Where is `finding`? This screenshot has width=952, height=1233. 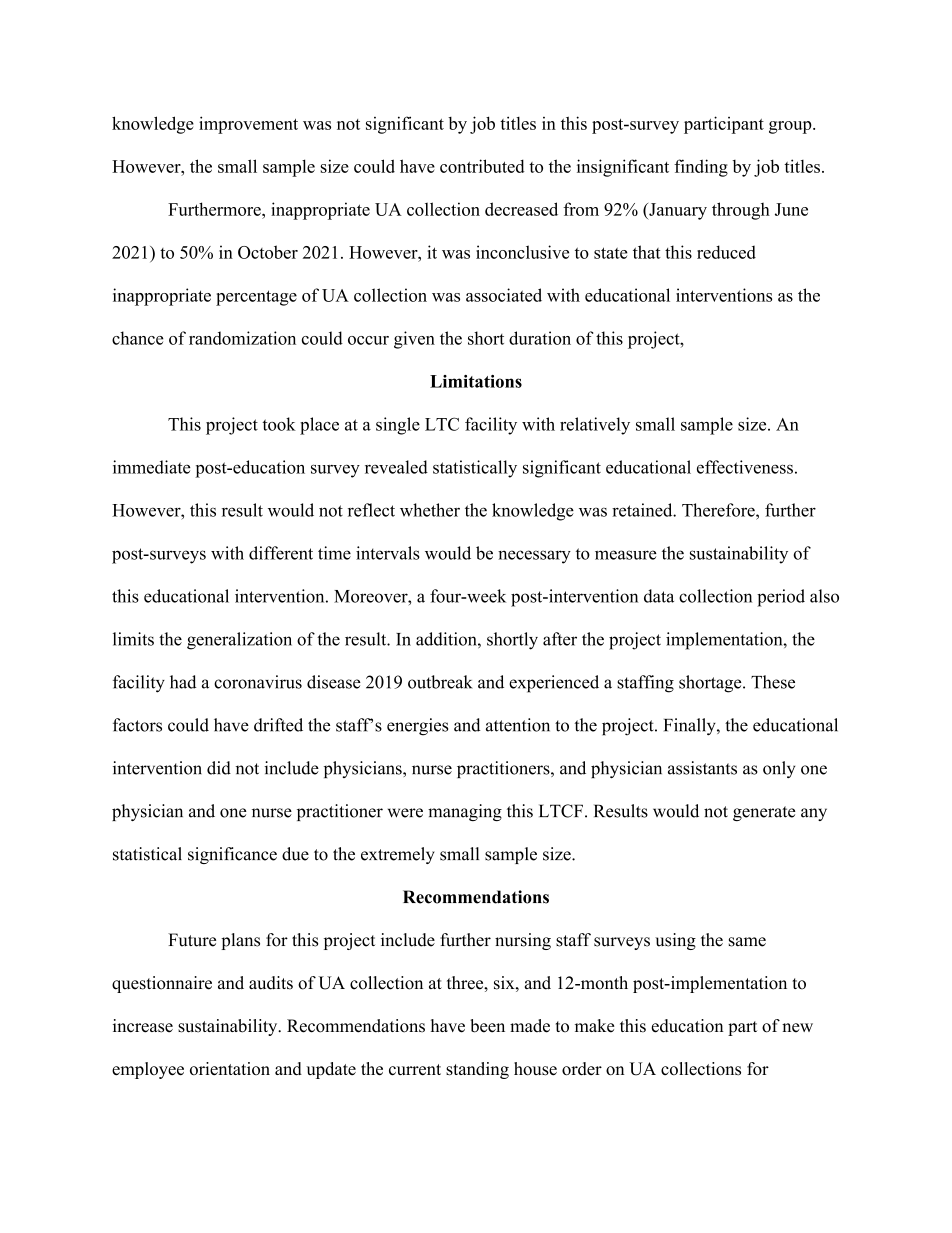
finding is located at coordinates (701, 168).
